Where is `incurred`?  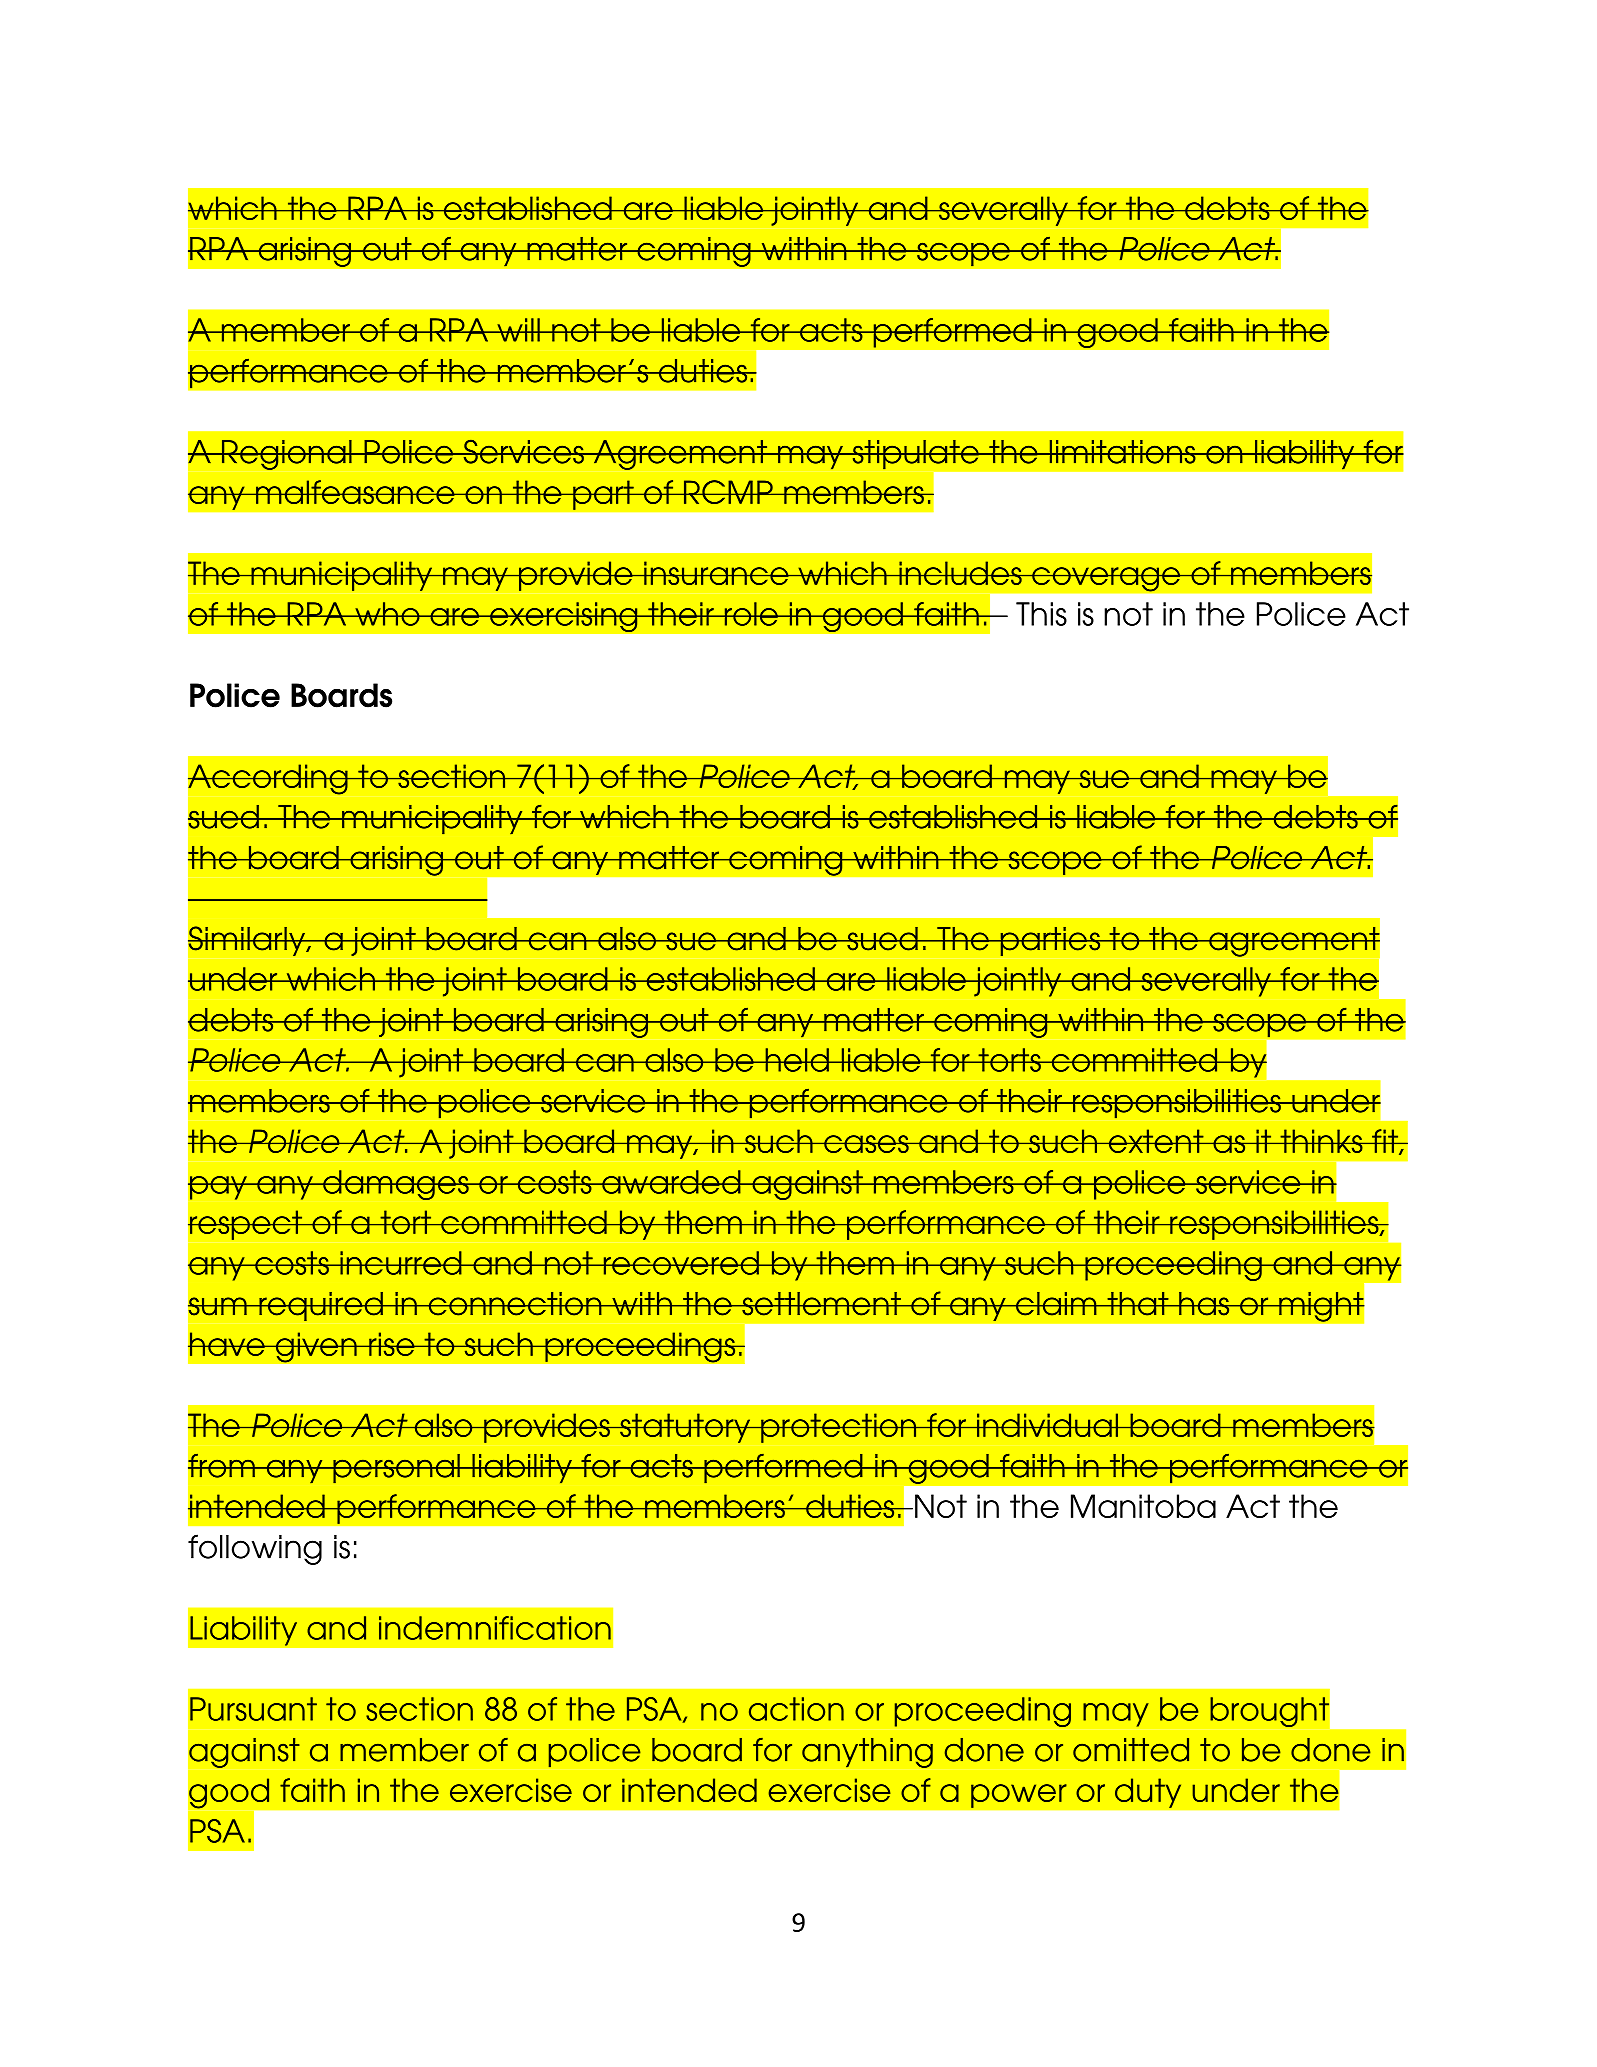
incurred is located at coordinates (401, 1263).
